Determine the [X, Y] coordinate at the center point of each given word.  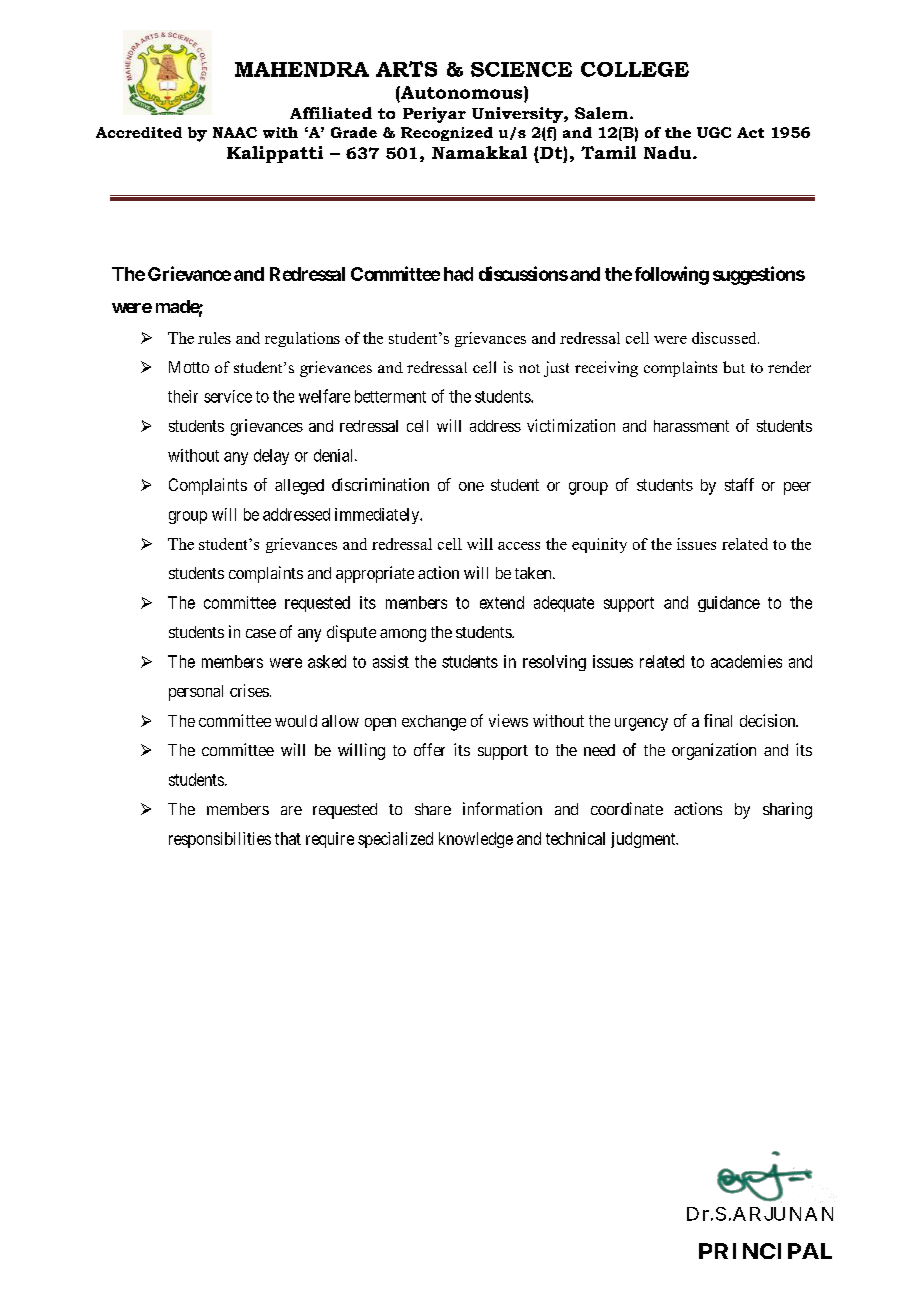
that [288, 838]
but [734, 367]
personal [196, 693]
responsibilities [220, 840]
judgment [644, 840]
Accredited [139, 132]
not [529, 368]
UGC [714, 132]
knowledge [476, 840]
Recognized [447, 134]
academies [746, 661]
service [228, 396]
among [403, 635]
